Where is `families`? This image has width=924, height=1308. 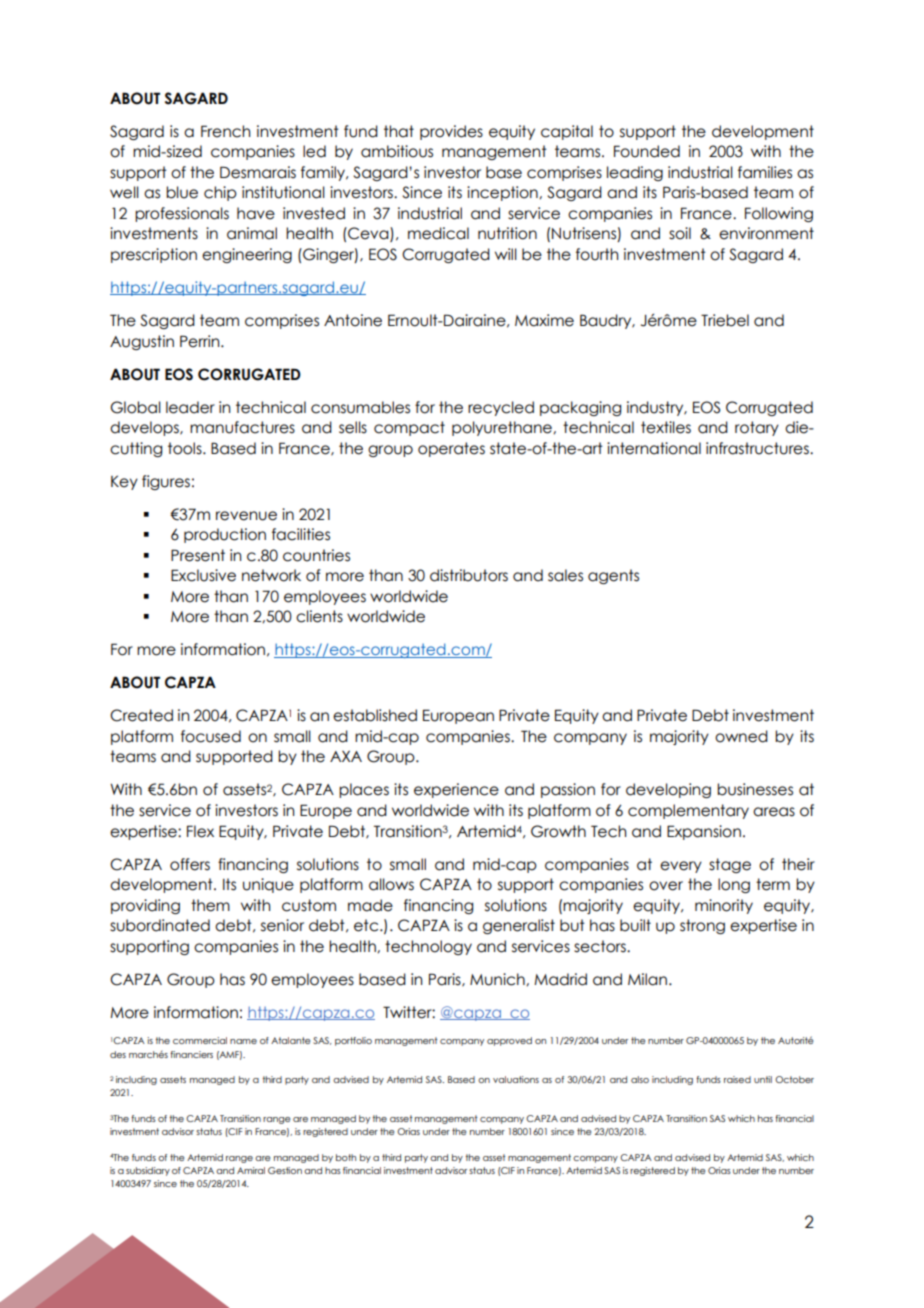
families is located at coordinates (765, 172).
